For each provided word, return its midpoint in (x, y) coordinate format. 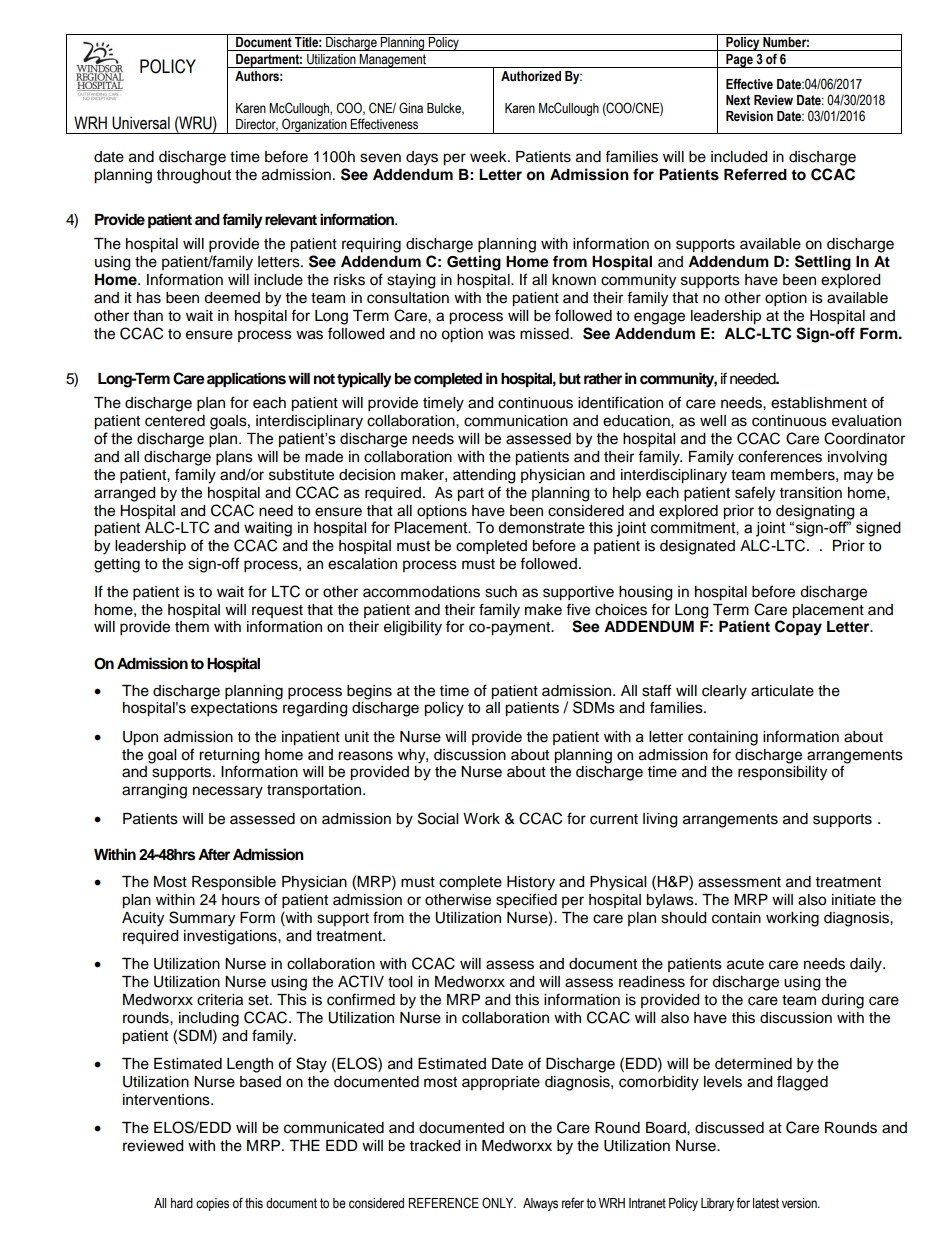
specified (526, 901)
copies (212, 1204)
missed (545, 334)
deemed (232, 298)
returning (229, 757)
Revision (749, 116)
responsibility (782, 773)
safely (755, 494)
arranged (124, 494)
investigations (231, 937)
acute (745, 964)
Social (438, 818)
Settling (823, 263)
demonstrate (541, 528)
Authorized (531, 76)
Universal (141, 123)
